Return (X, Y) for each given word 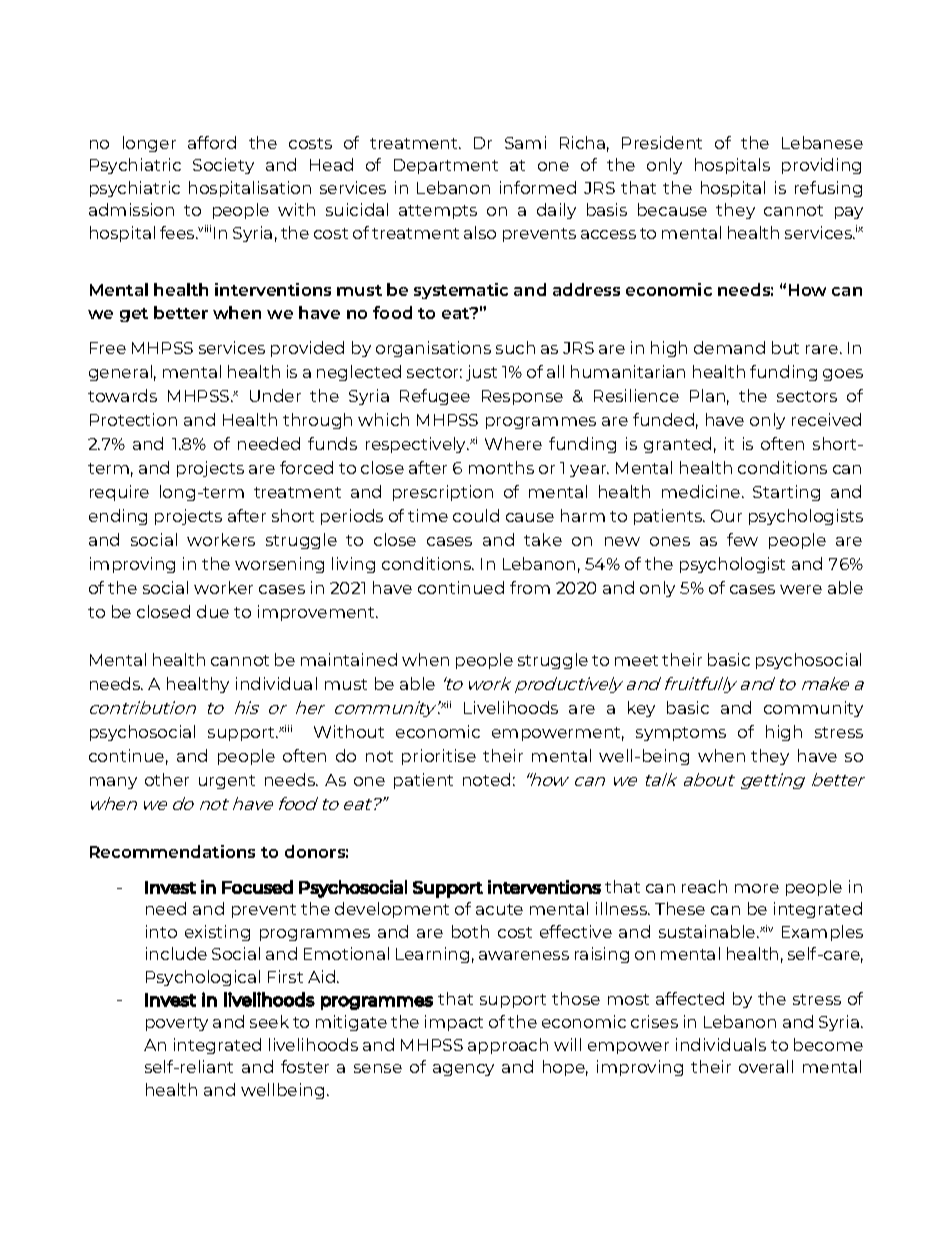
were (801, 589)
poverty (177, 1024)
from (530, 587)
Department (446, 166)
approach (508, 1046)
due (213, 611)
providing (821, 166)
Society (223, 166)
